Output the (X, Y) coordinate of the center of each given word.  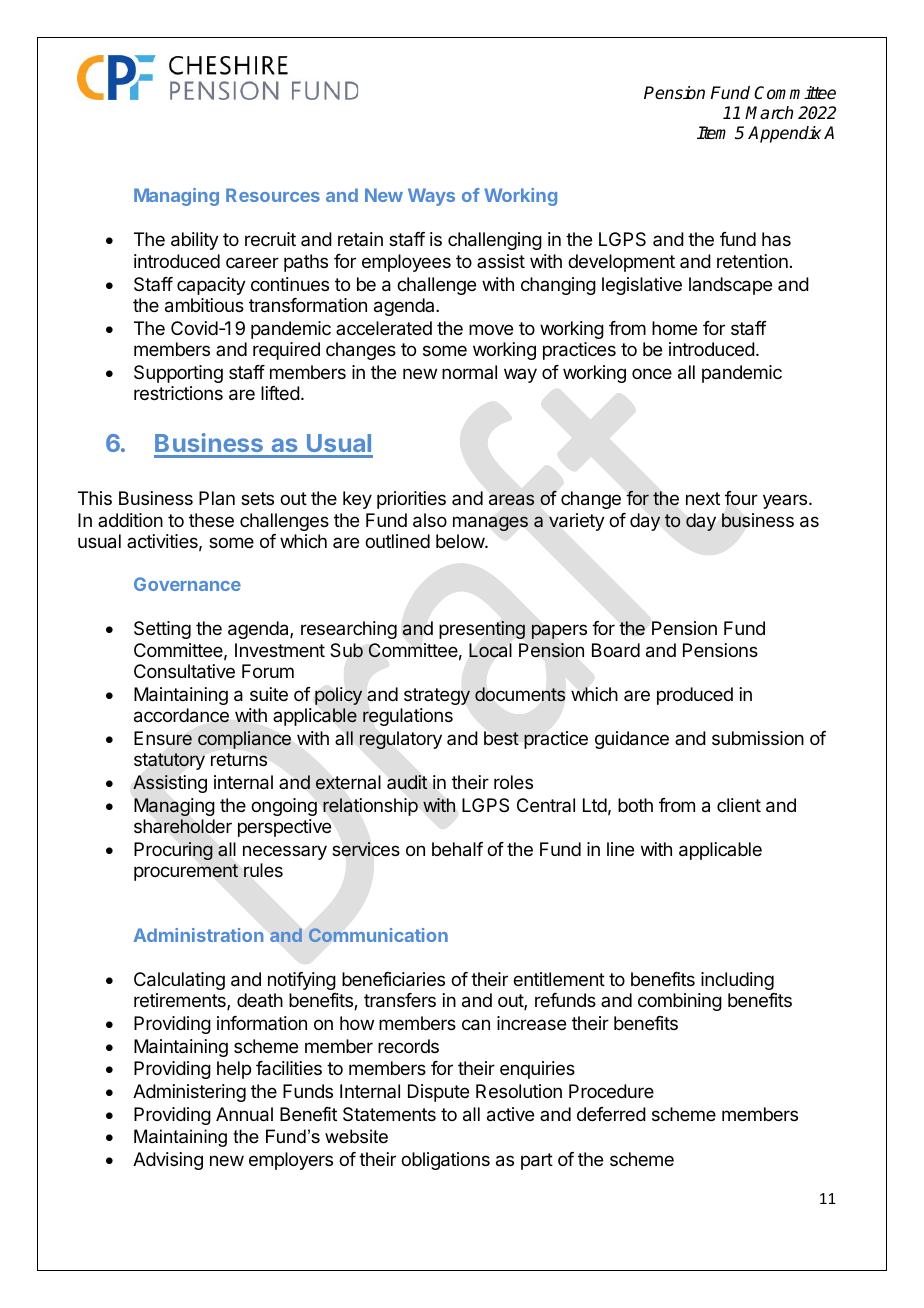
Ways (431, 197)
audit (407, 782)
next (703, 498)
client (739, 805)
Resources (273, 195)
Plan (217, 498)
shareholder (183, 826)
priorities (411, 500)
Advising (168, 1161)
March (769, 113)
